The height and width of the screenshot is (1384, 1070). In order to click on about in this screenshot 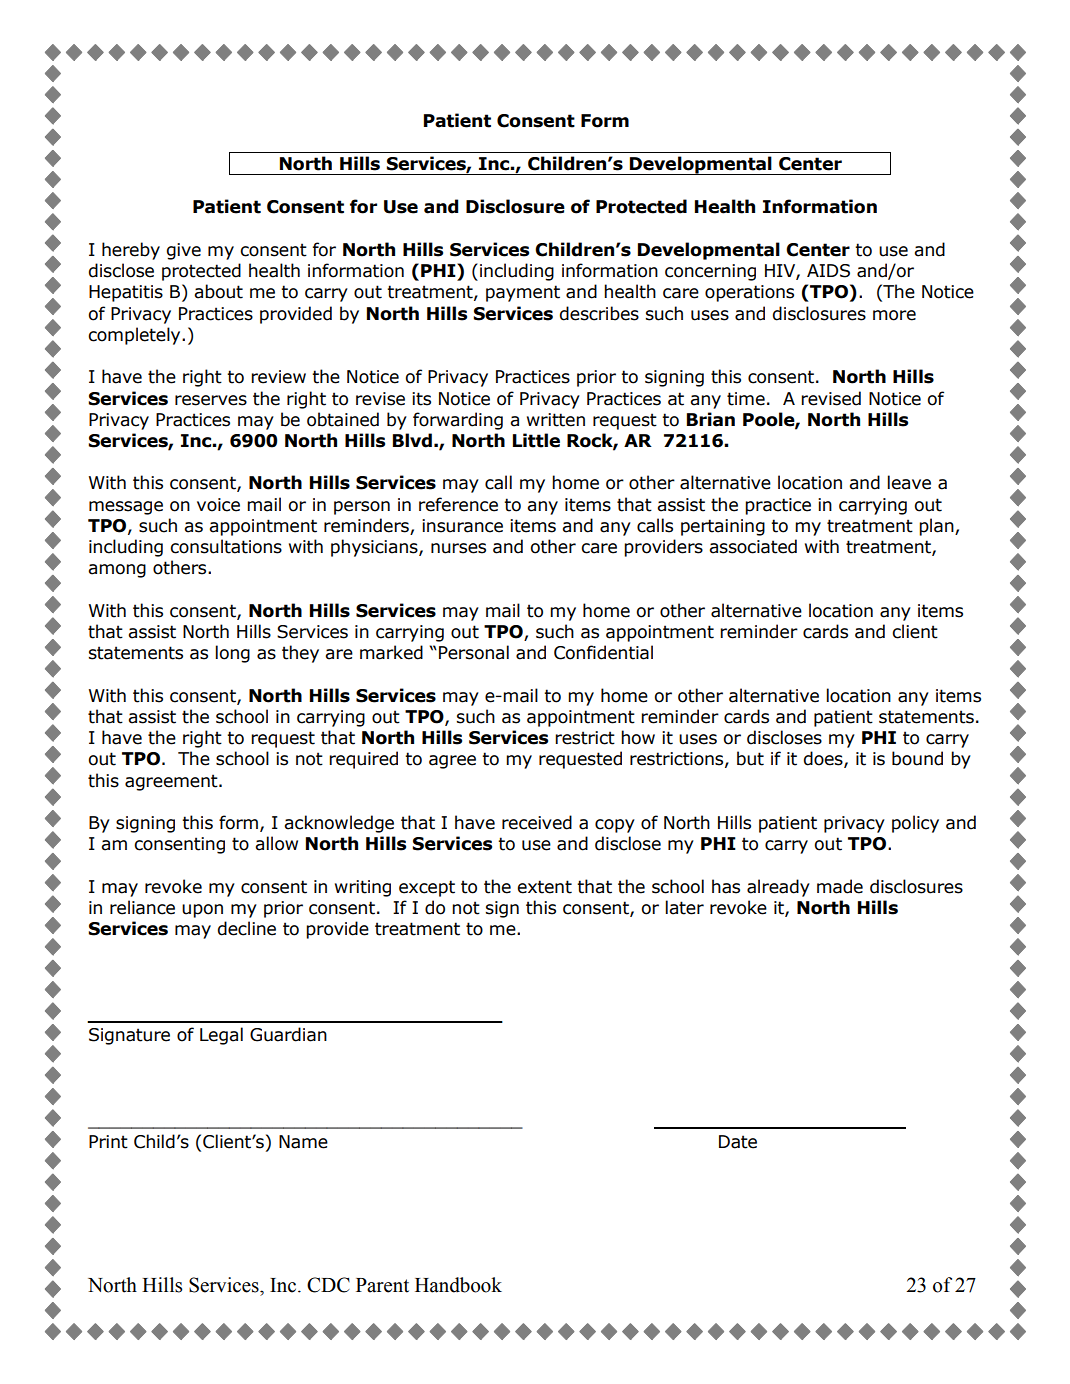, I will do `click(218, 291)`.
